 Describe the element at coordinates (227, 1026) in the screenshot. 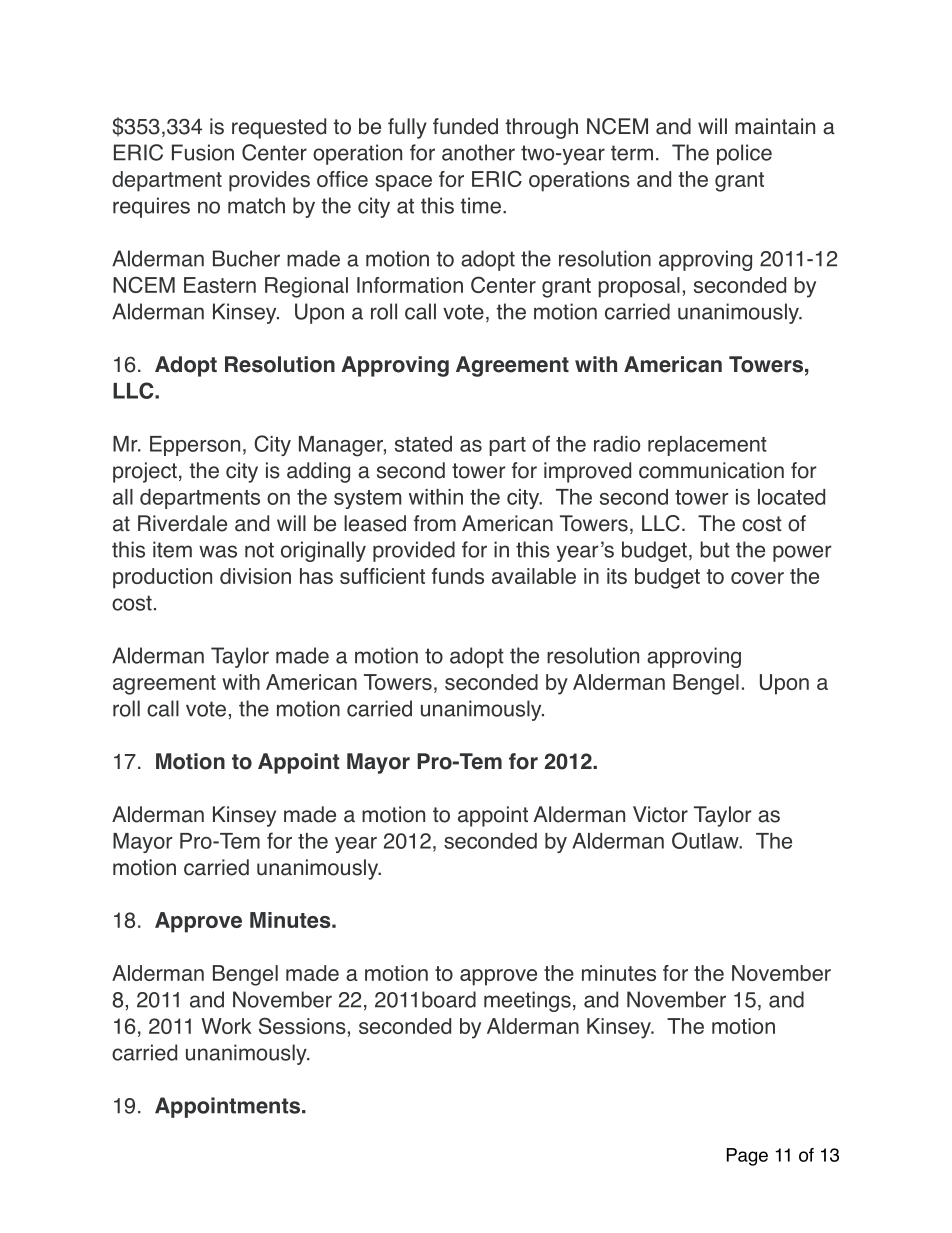

I see `Work` at that location.
